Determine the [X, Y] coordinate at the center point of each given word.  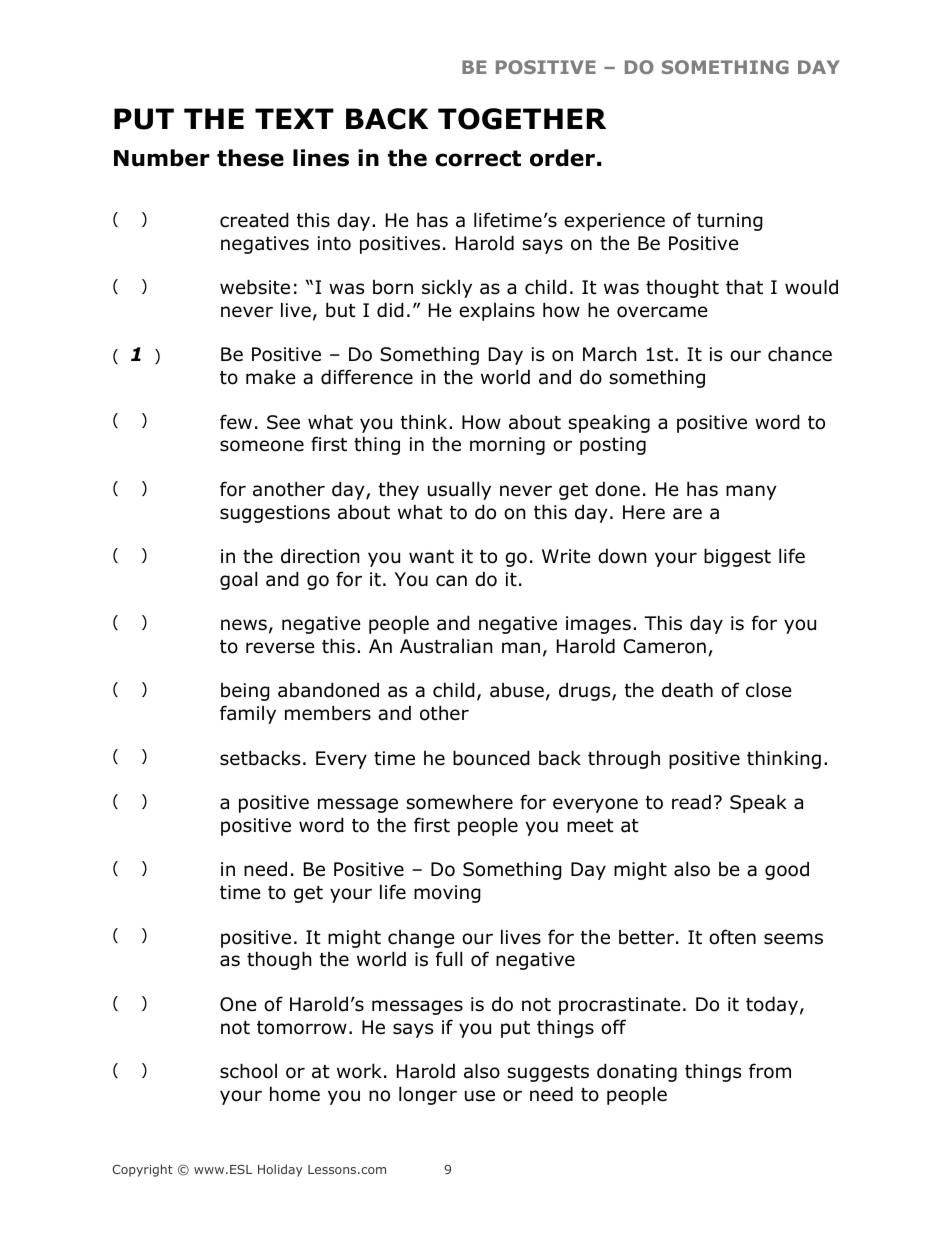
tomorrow [302, 1028]
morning [507, 446]
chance [800, 354]
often [732, 937]
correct [478, 158]
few [236, 422]
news [244, 625]
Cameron [665, 646]
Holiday [280, 1170]
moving [447, 894]
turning [730, 222]
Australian [446, 646]
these [250, 158]
